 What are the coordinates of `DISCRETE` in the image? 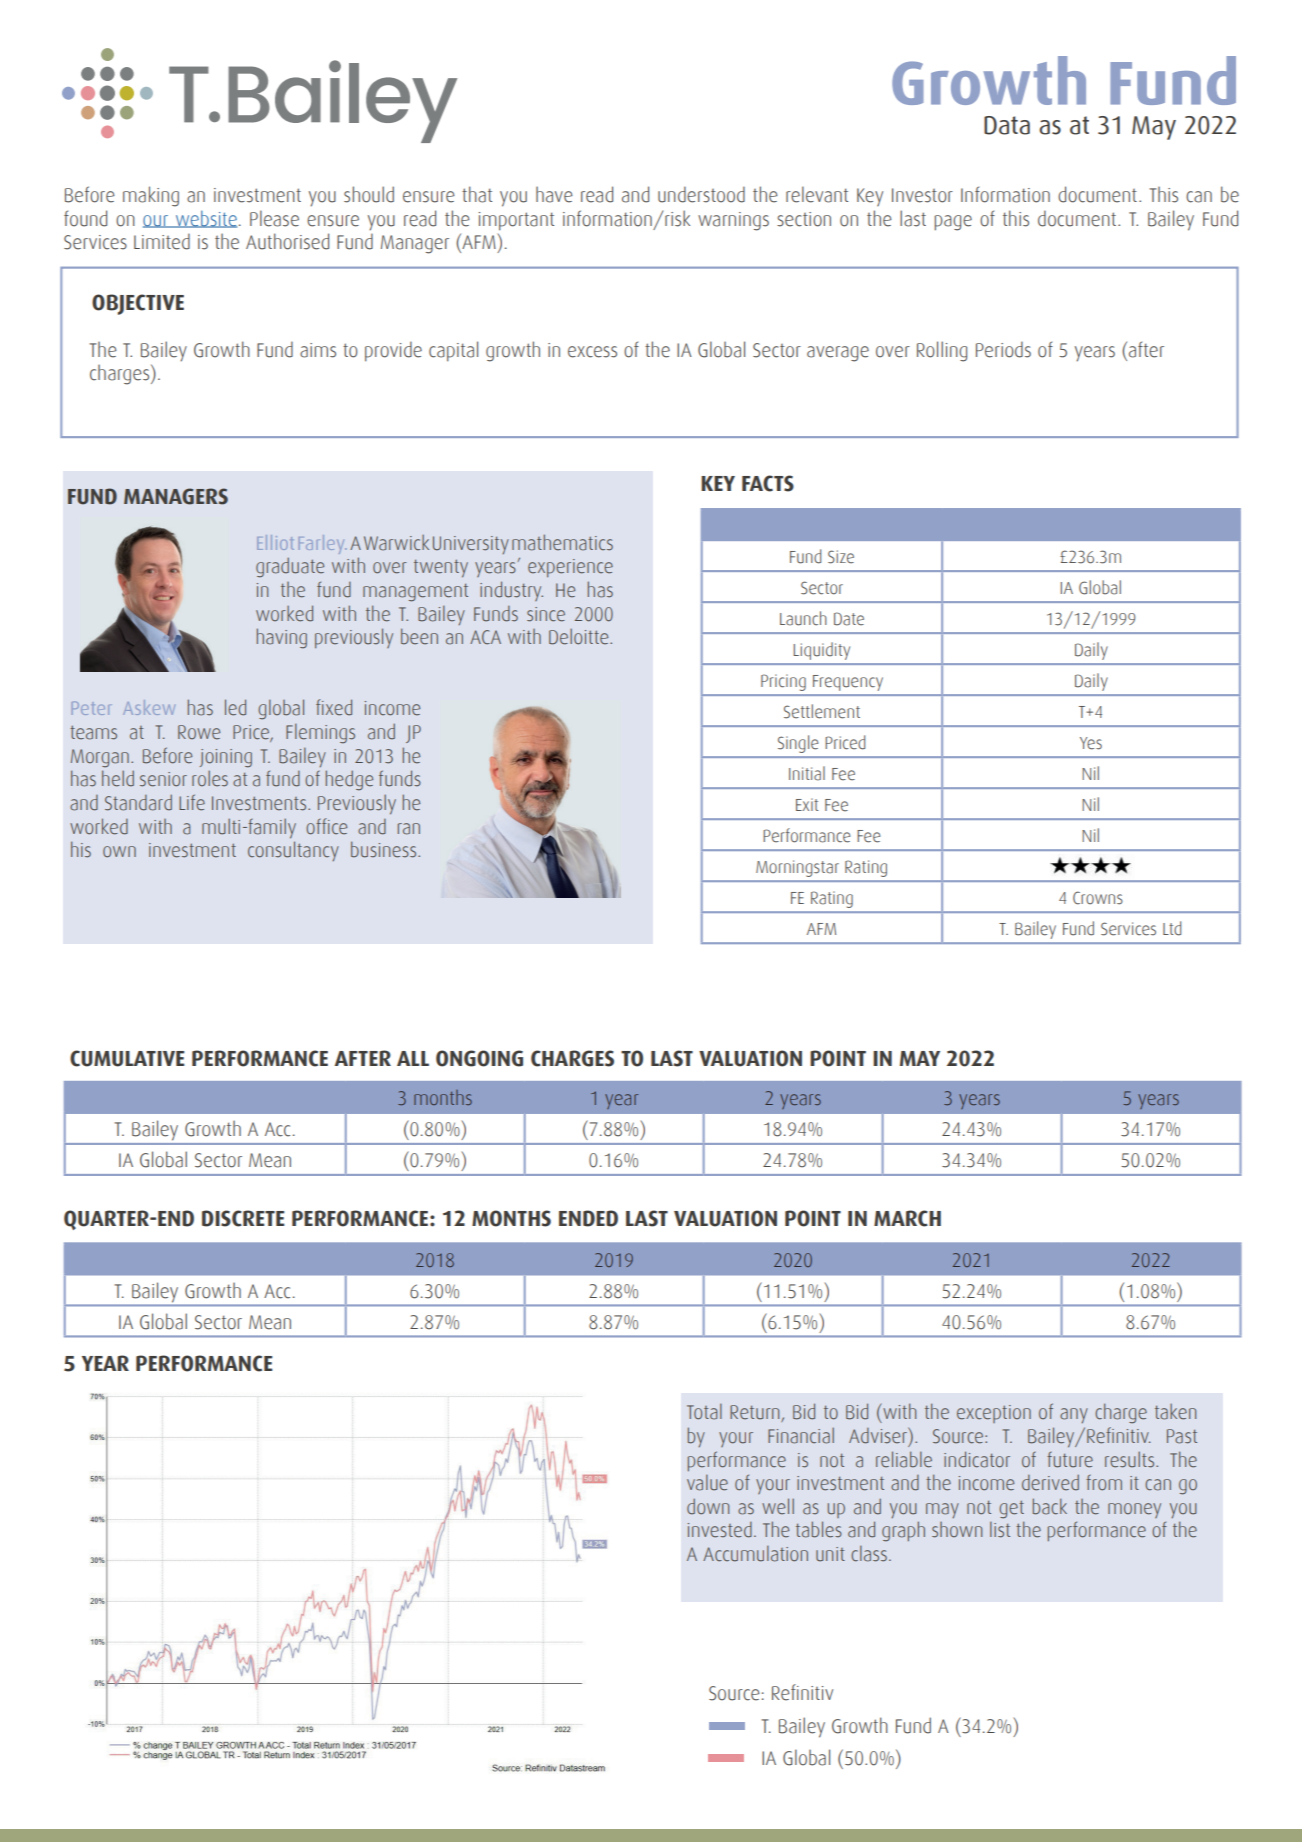 It's located at (243, 1218).
